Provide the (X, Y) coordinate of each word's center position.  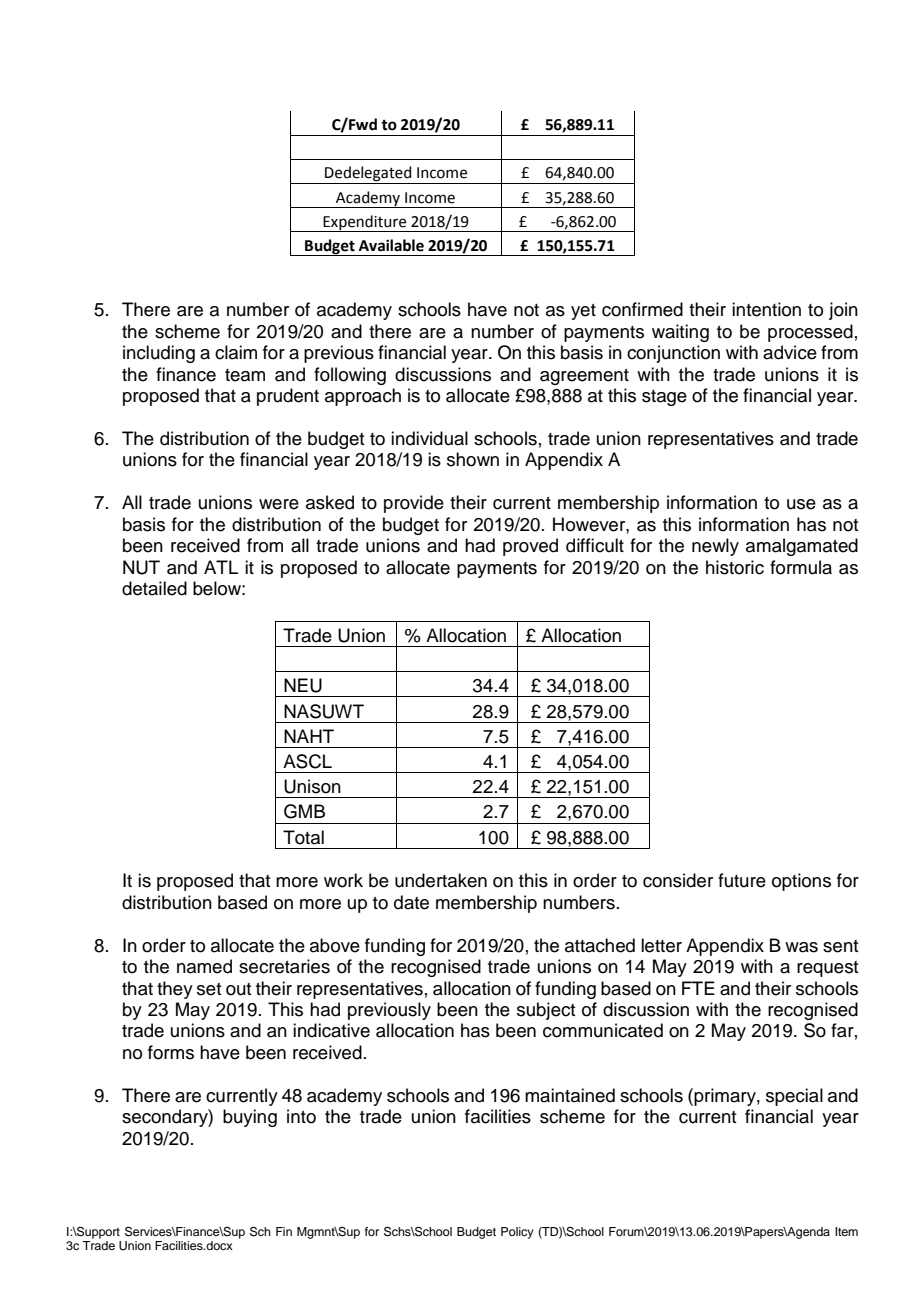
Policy (517, 1233)
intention (766, 309)
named (204, 966)
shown (473, 459)
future (742, 880)
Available (391, 245)
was (801, 947)
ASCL (307, 761)
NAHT (309, 736)
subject (546, 1011)
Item (846, 1231)
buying (250, 1118)
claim (236, 352)
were (279, 504)
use (801, 504)
